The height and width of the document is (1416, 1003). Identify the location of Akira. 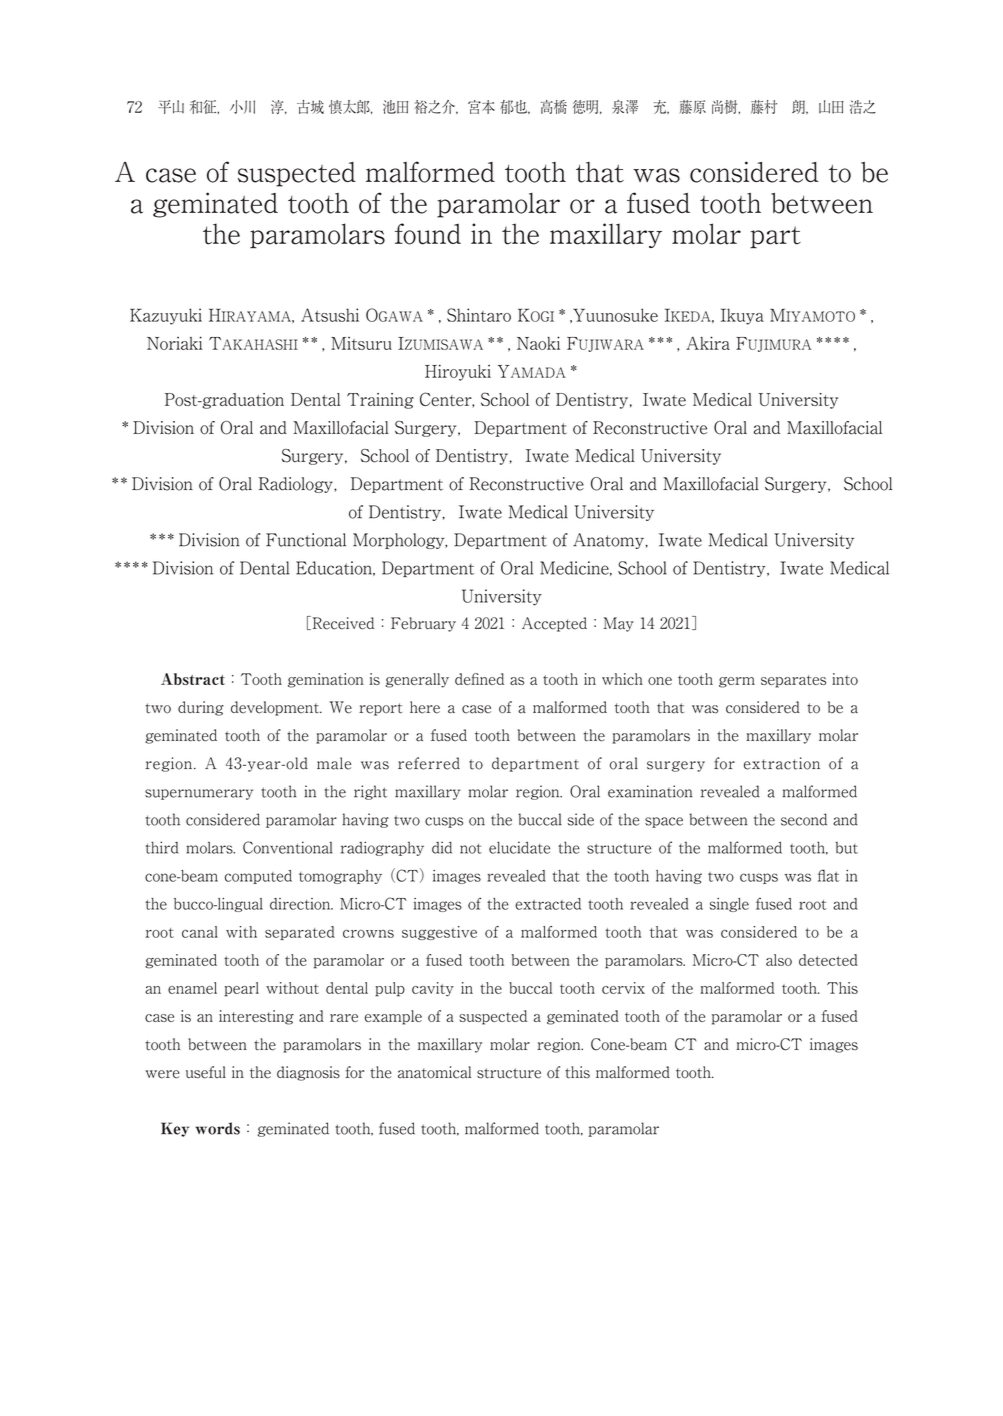
(708, 343).
